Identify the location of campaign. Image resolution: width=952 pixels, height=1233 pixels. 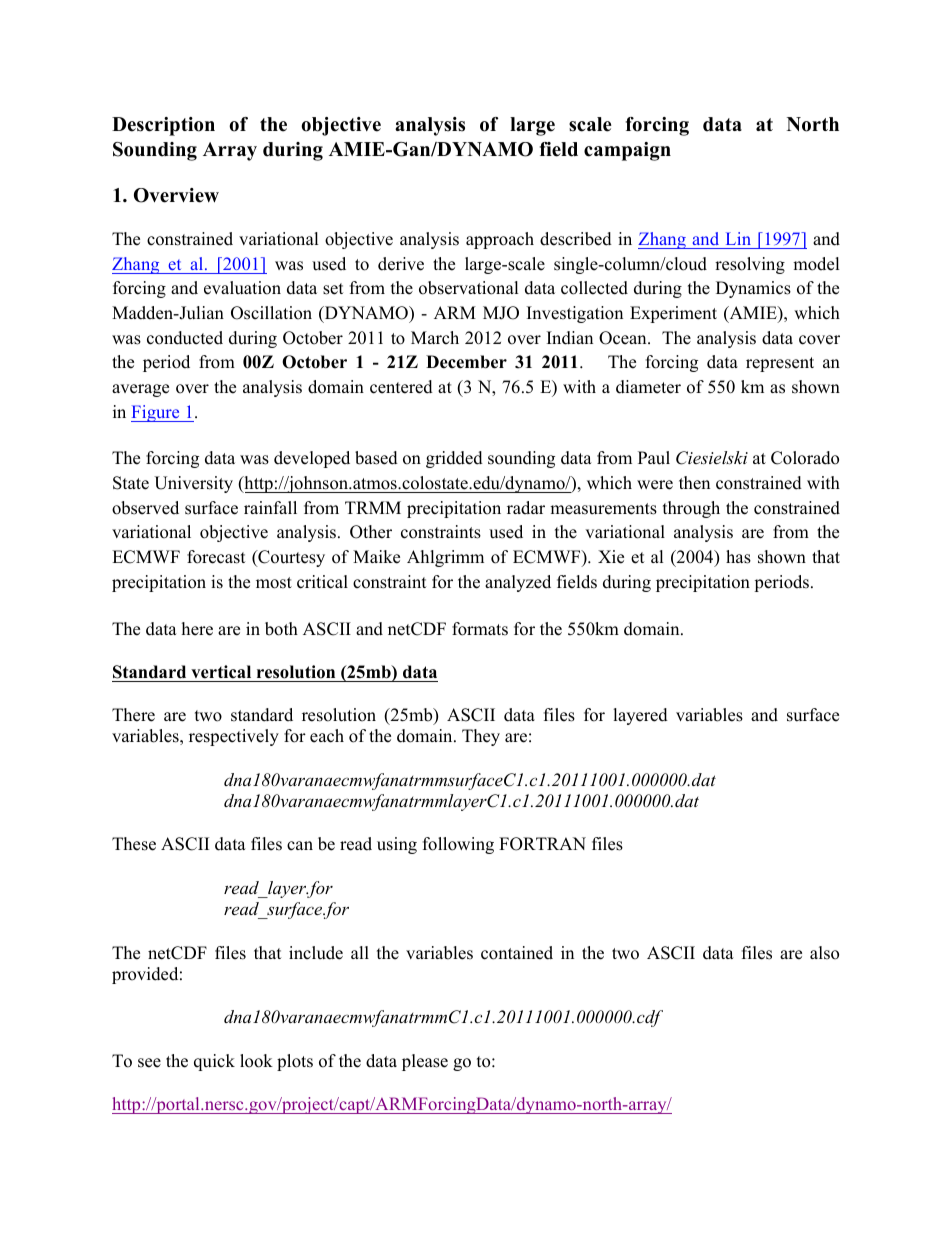
(627, 151).
